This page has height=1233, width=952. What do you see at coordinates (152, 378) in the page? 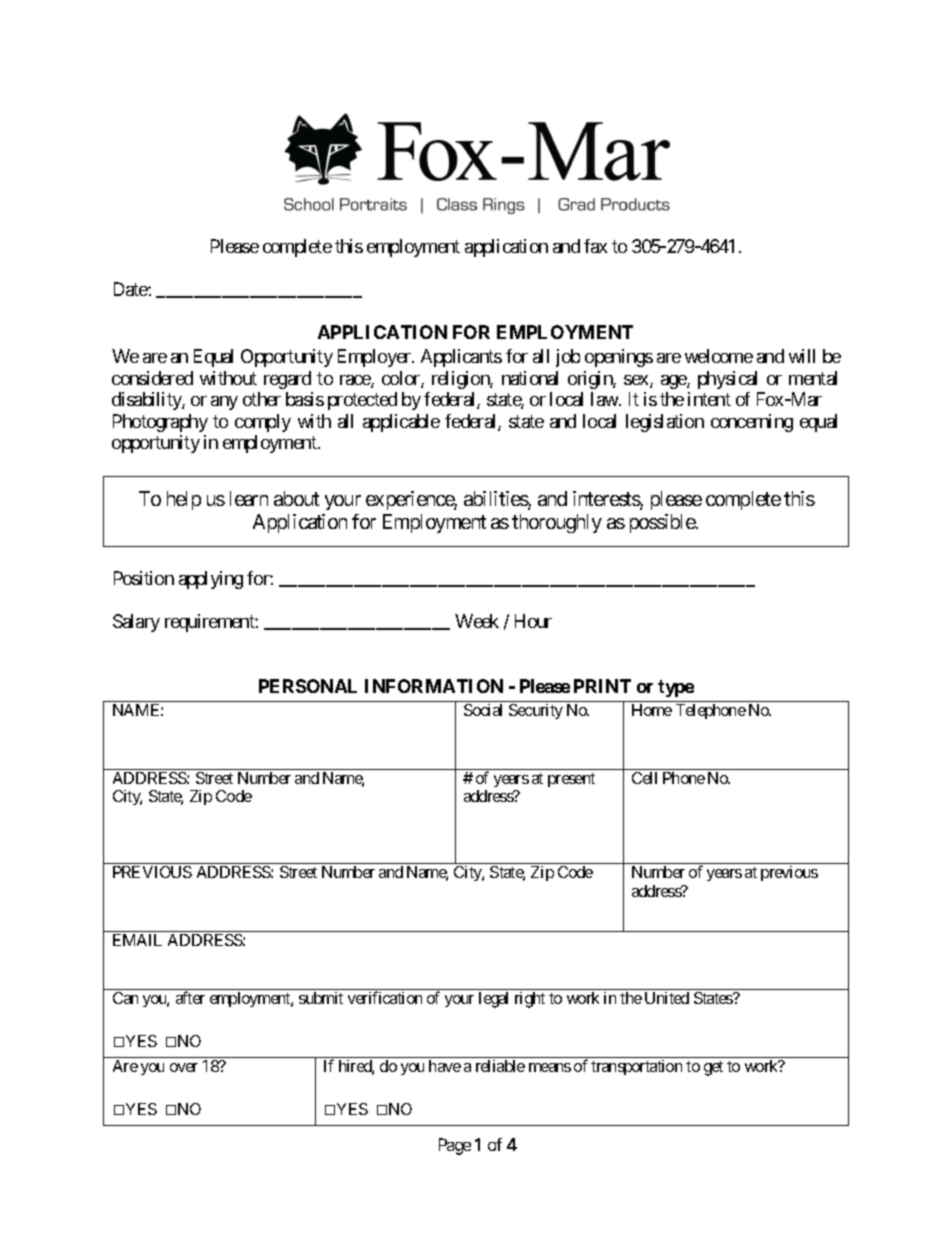
I see `considered` at bounding box center [152, 378].
